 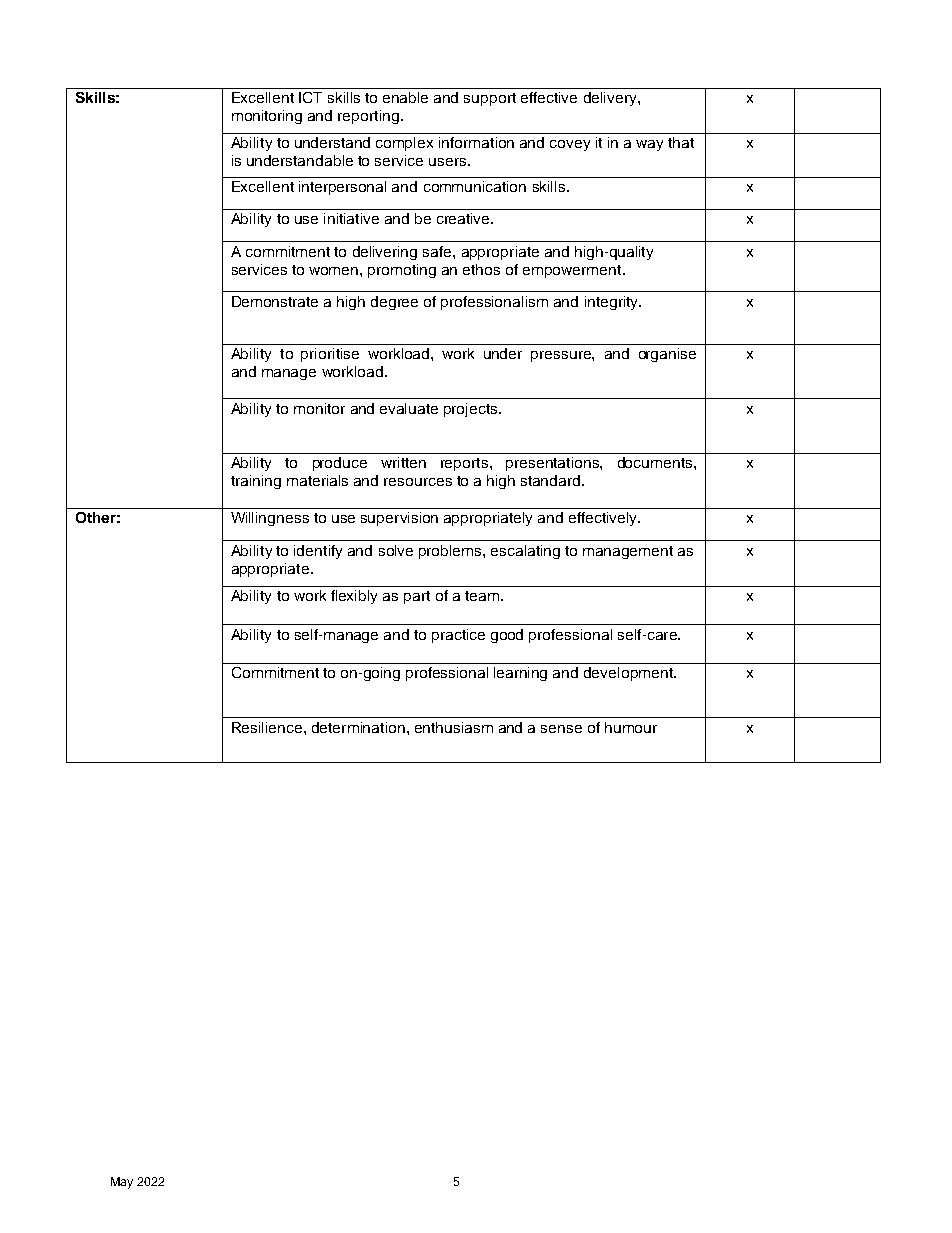 What do you see at coordinates (122, 1183) in the screenshot?
I see `May` at bounding box center [122, 1183].
